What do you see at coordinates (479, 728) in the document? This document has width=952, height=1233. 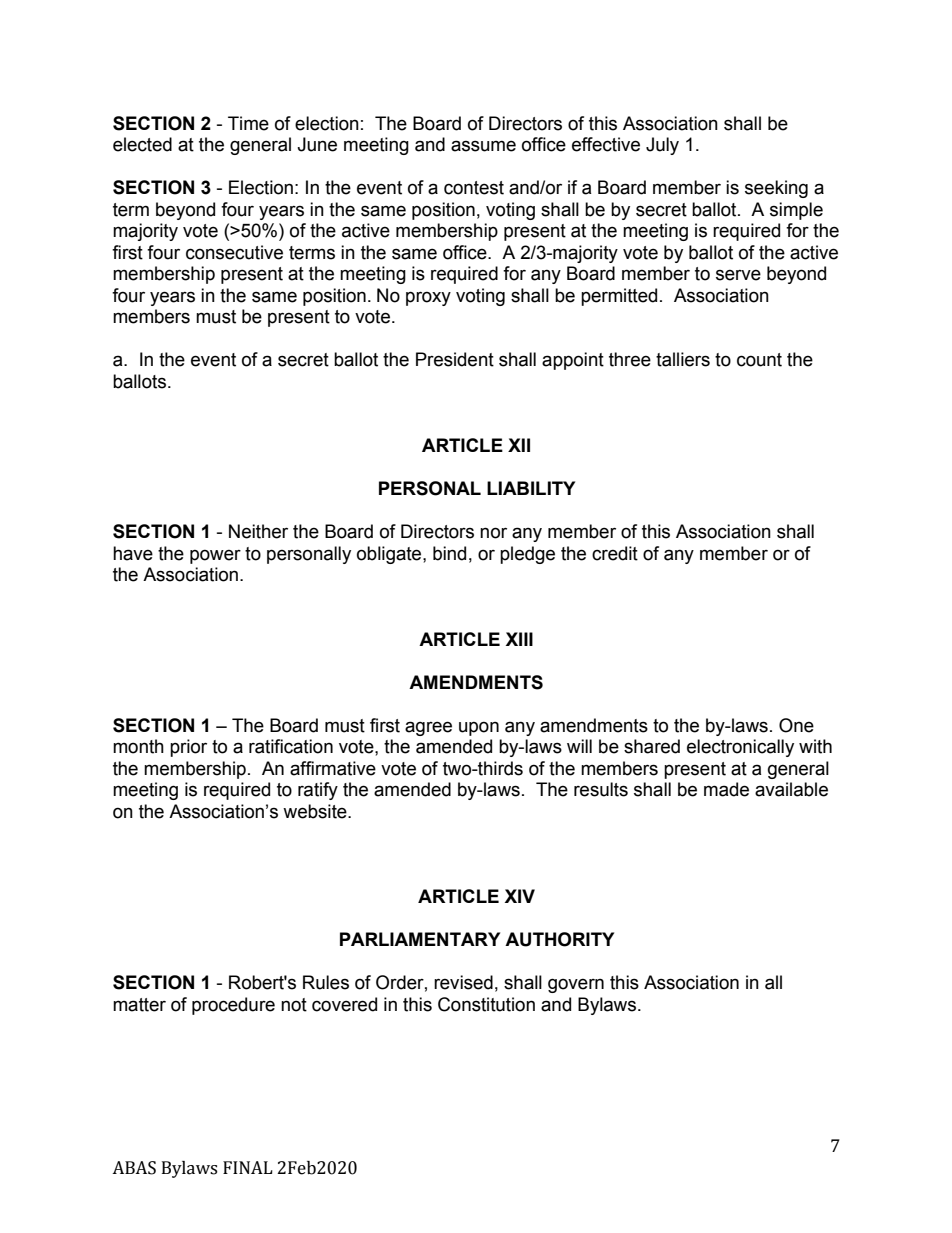 I see `upon` at bounding box center [479, 728].
